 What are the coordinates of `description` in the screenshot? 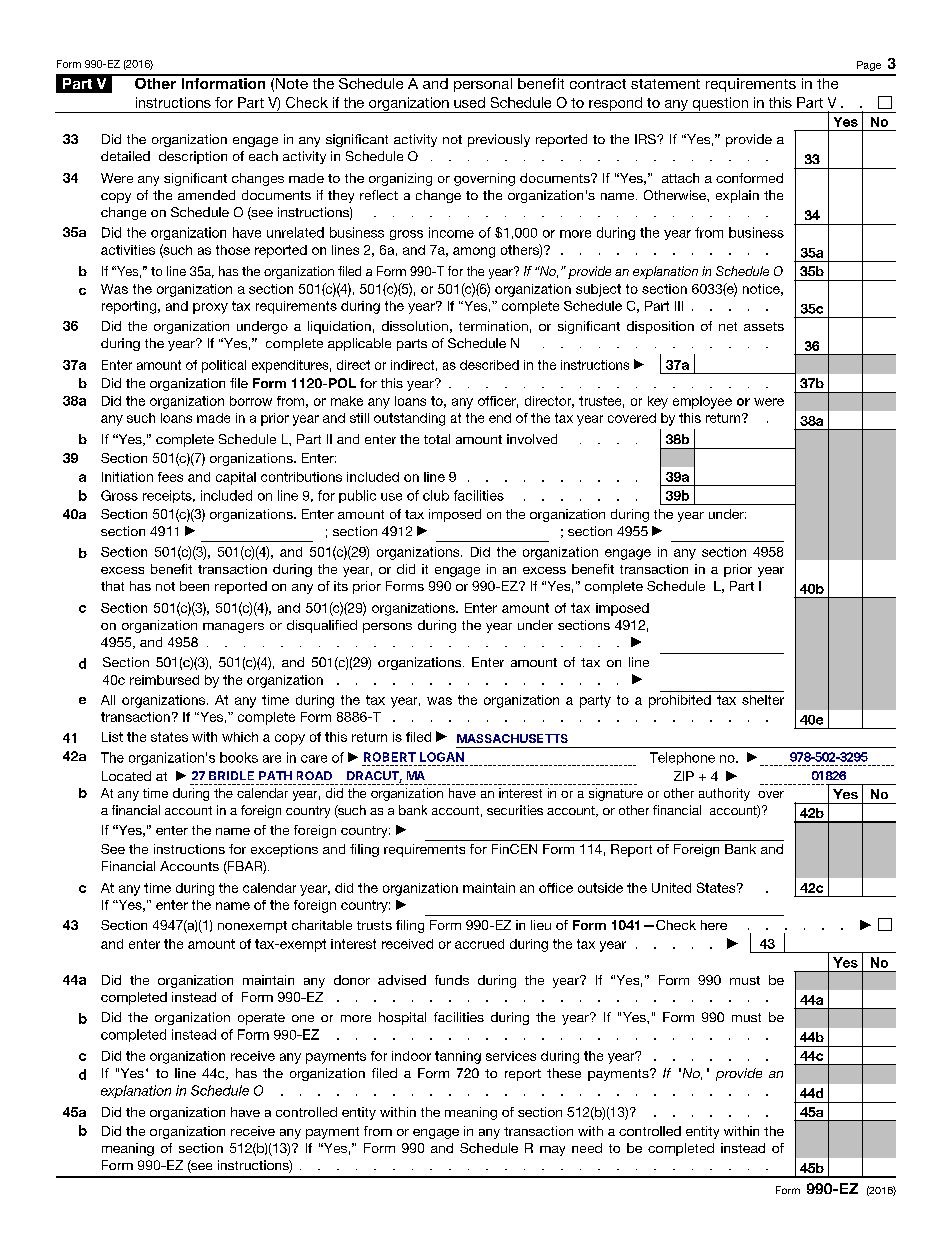 It's located at (193, 157).
